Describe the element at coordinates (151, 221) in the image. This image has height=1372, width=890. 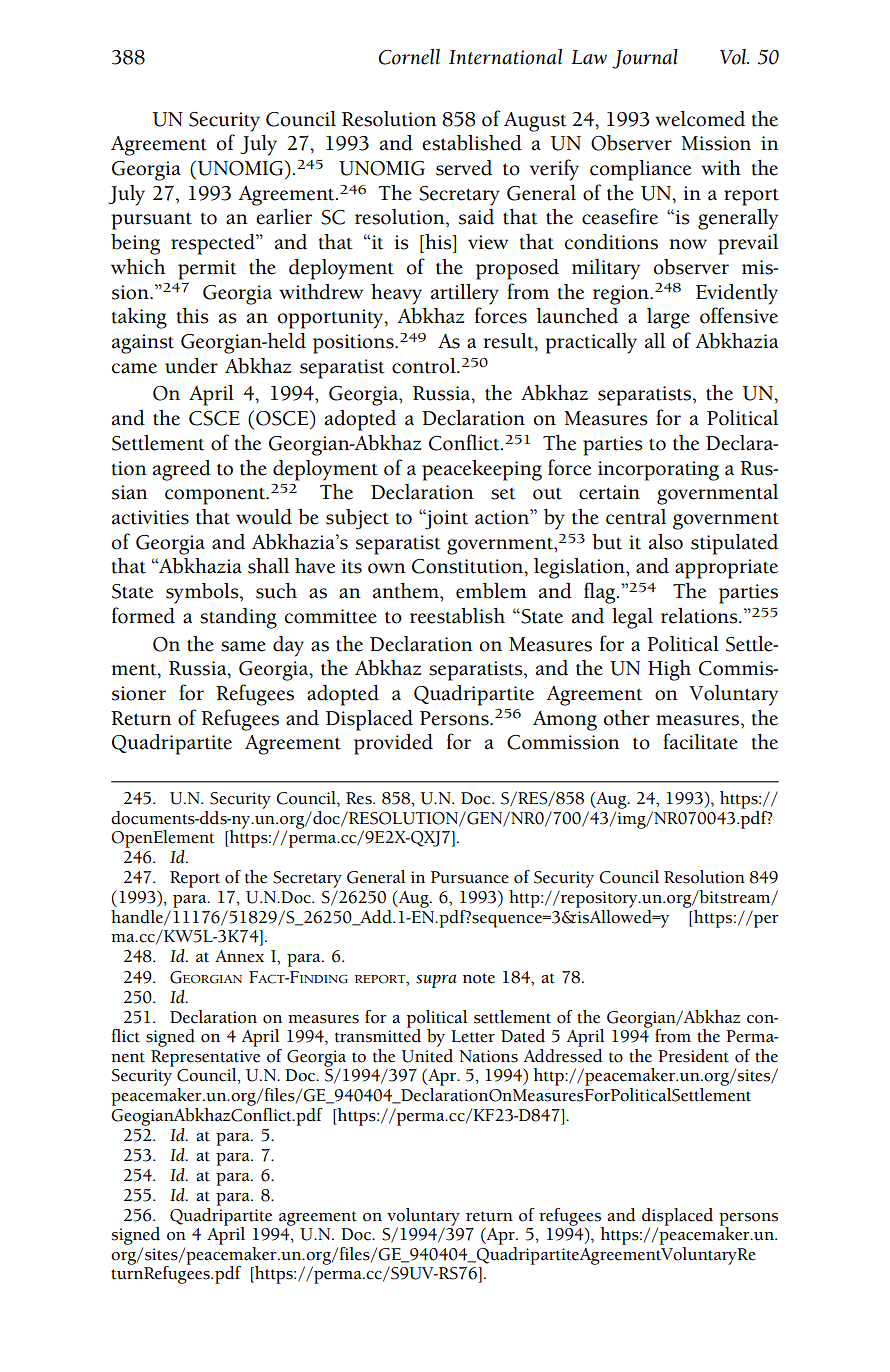
I see `pursuant` at that location.
